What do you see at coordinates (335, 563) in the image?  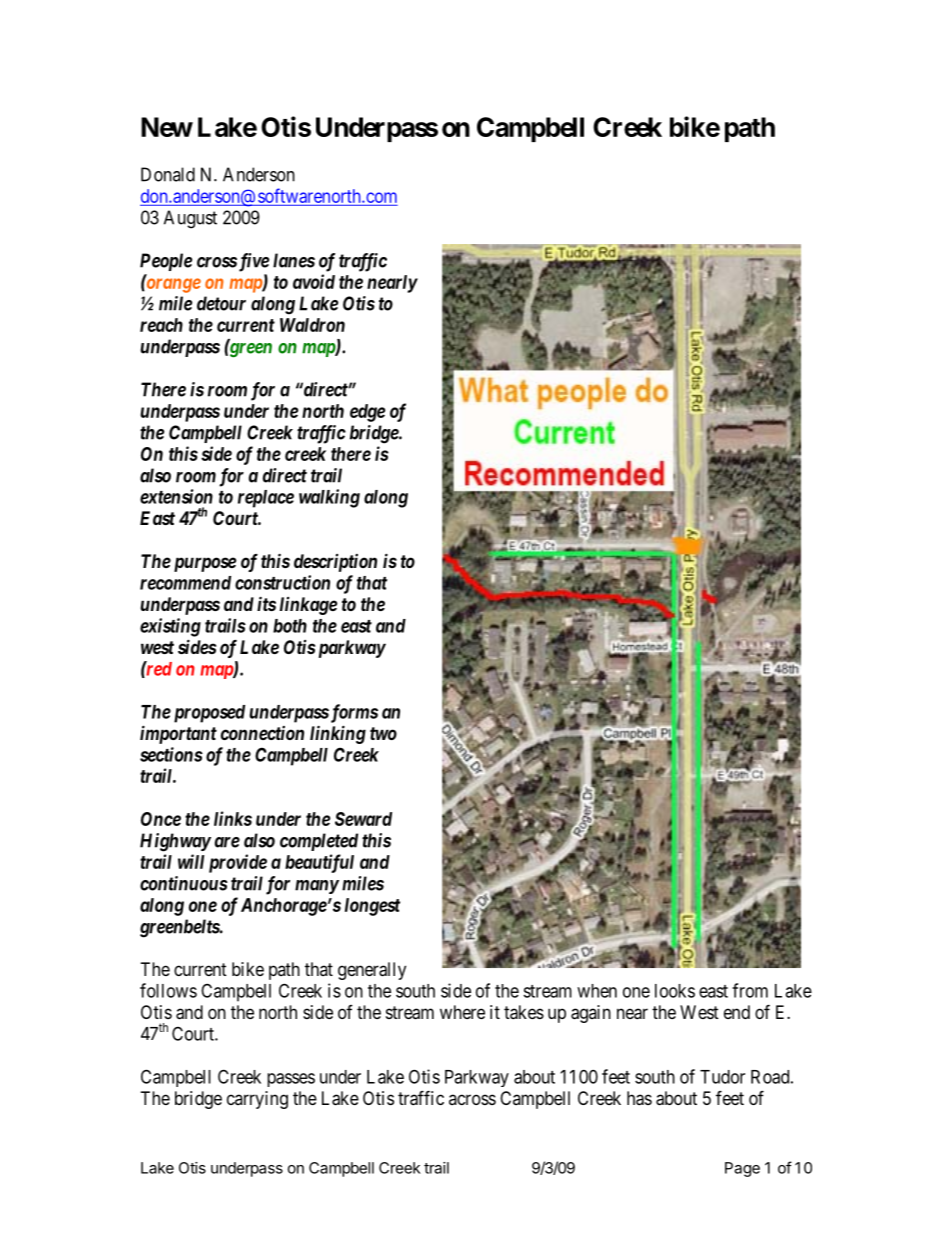 I see `description` at bounding box center [335, 563].
